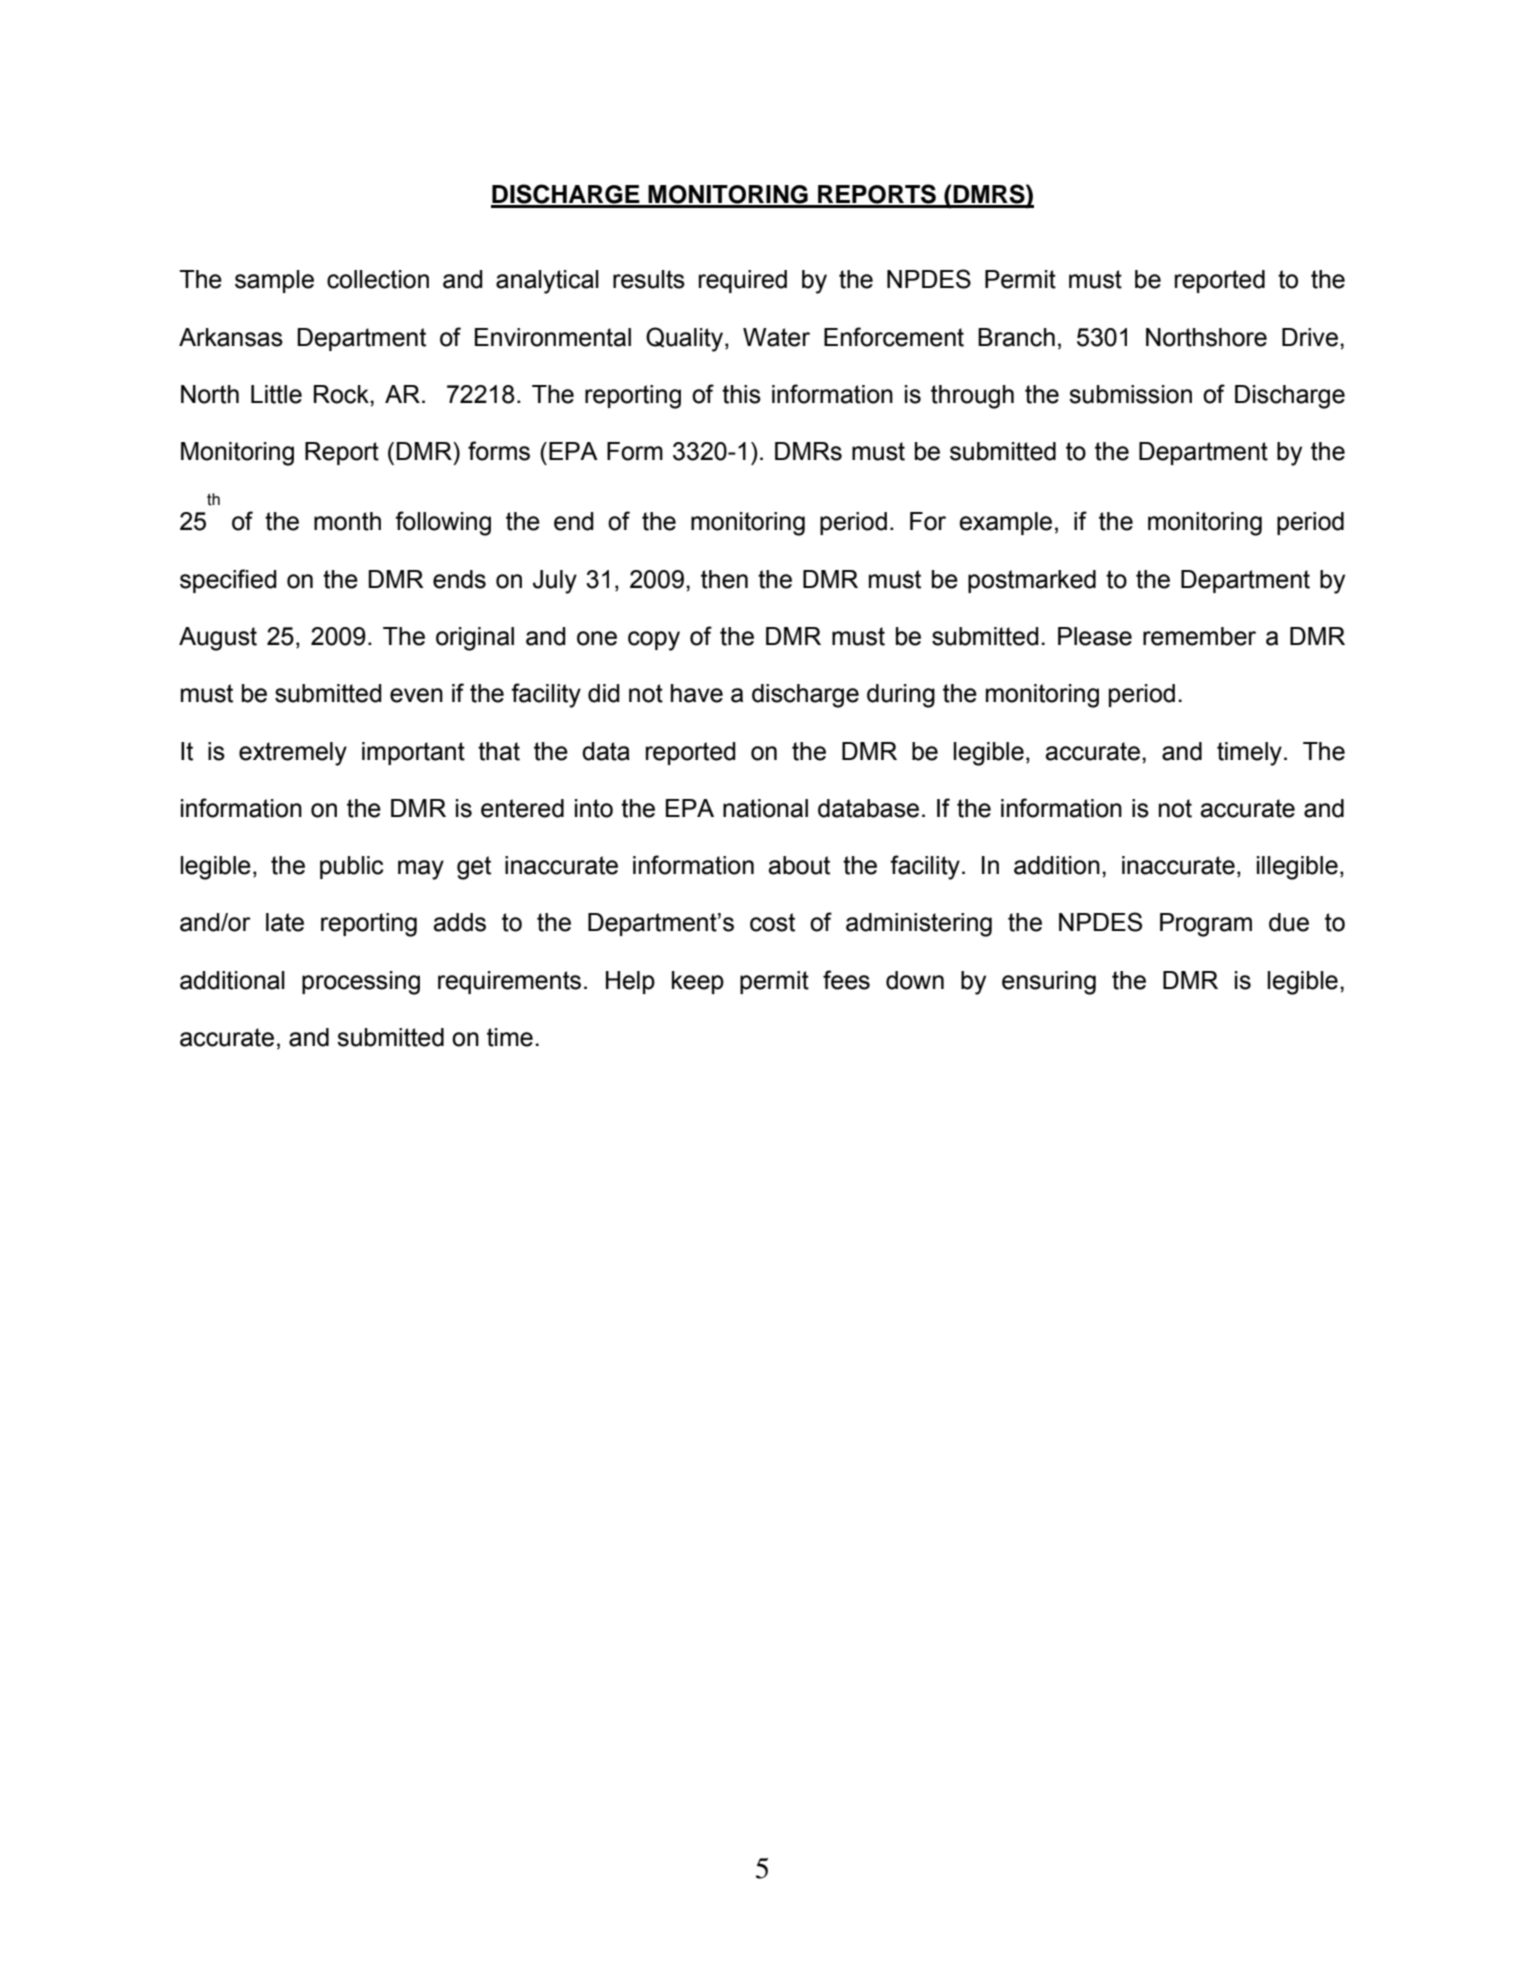 The height and width of the screenshot is (1974, 1525). Describe the element at coordinates (1206, 925) in the screenshot. I see `Program` at that location.
